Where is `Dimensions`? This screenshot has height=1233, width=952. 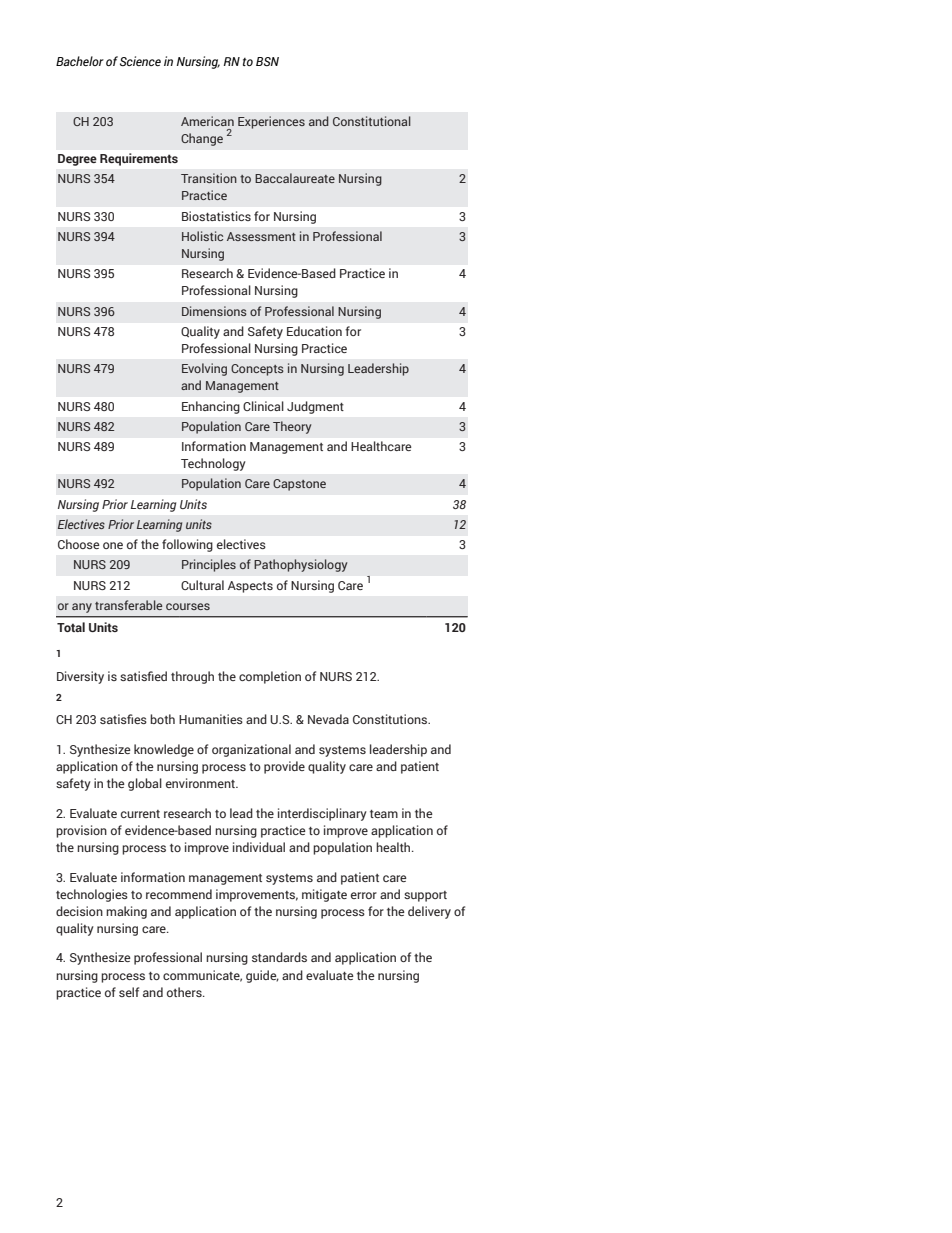
Dimensions is located at coordinates (214, 311).
